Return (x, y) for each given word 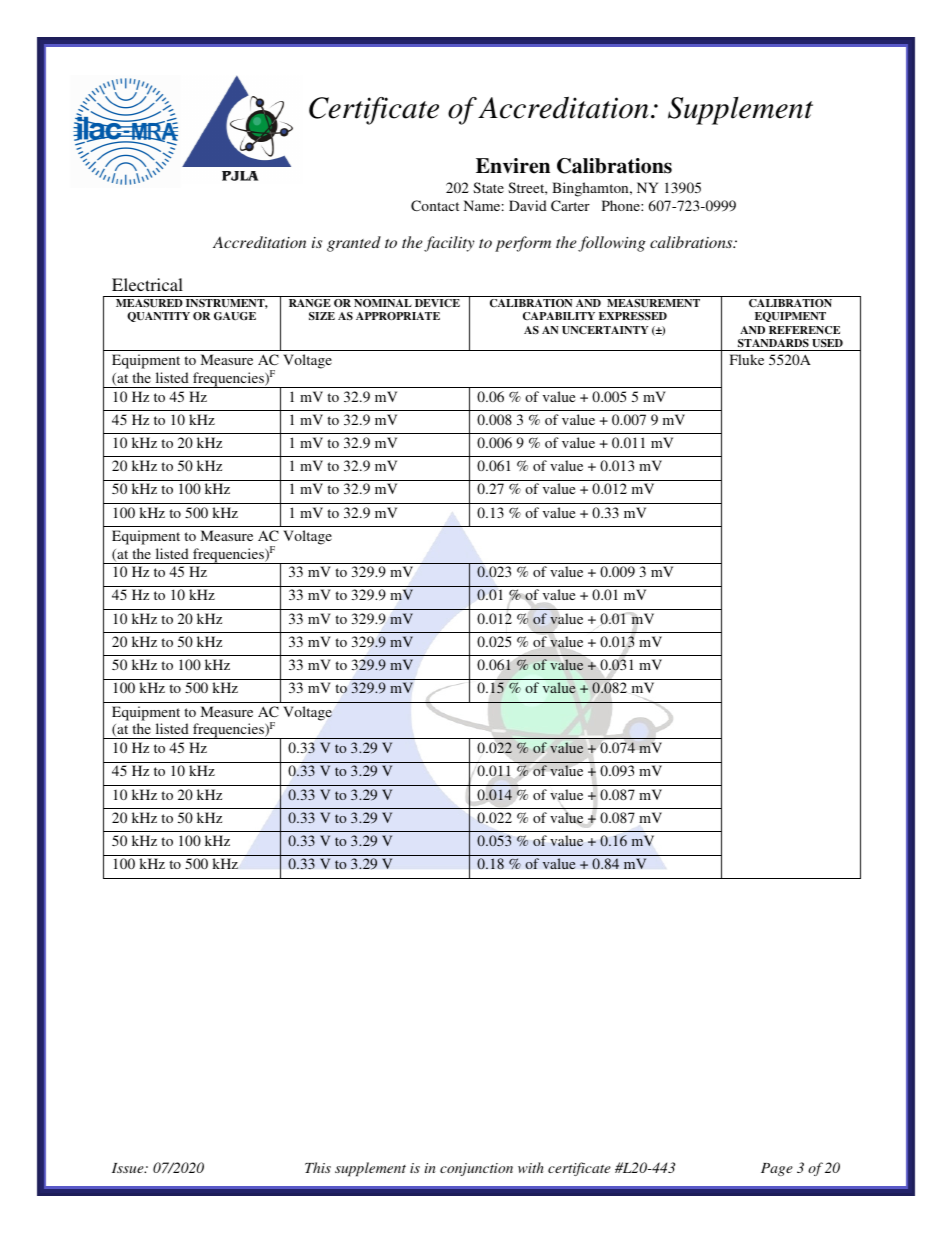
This (318, 1167)
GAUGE (235, 316)
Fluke (747, 359)
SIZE (322, 316)
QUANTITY (158, 317)
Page (777, 1169)
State (488, 187)
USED (827, 343)
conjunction (476, 1169)
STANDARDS (773, 343)
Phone (622, 205)
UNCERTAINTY (605, 330)
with (531, 1167)
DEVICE (437, 303)
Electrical (147, 284)
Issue (129, 1168)
